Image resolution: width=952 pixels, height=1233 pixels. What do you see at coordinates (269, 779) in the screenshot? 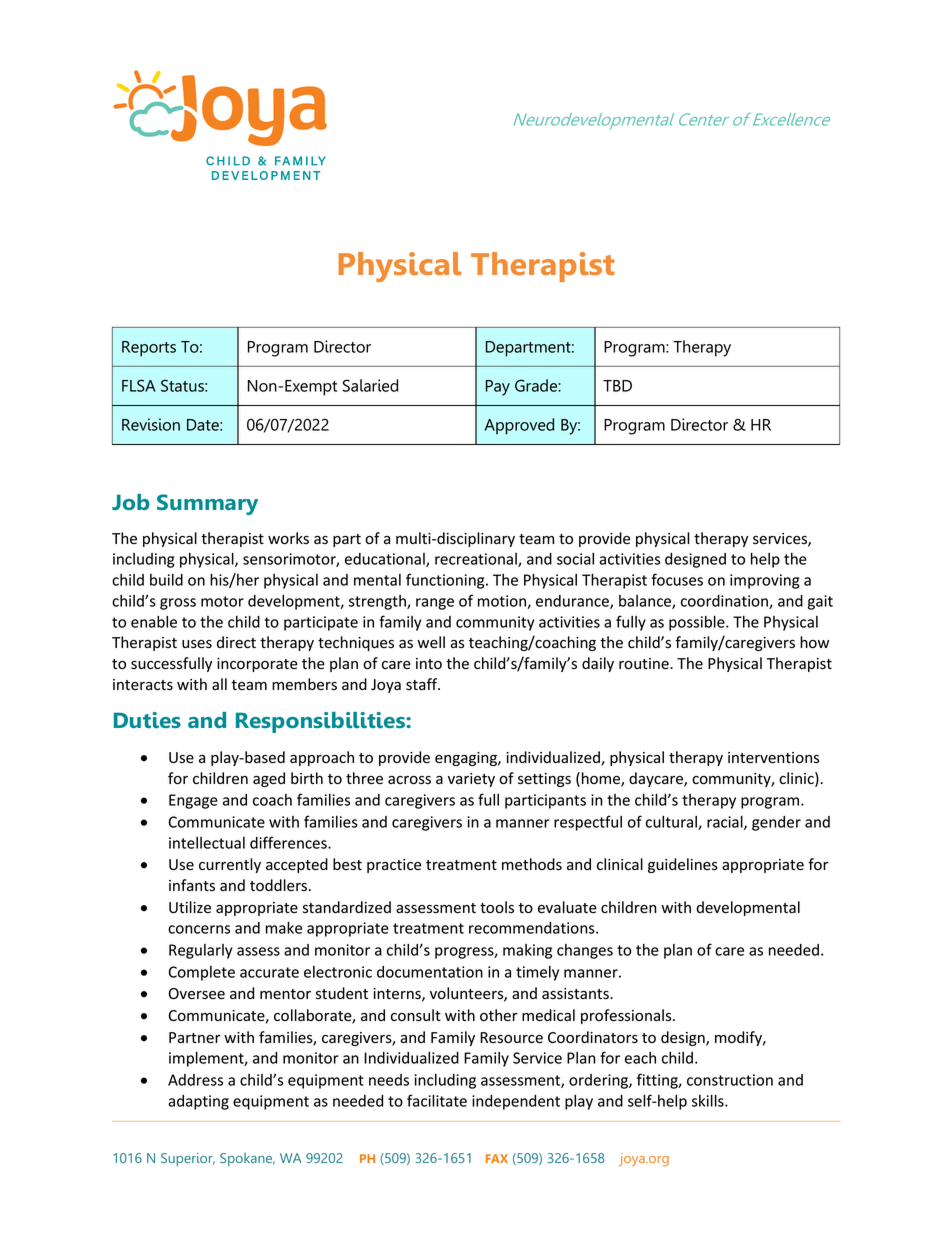
I see `aged` at bounding box center [269, 779].
